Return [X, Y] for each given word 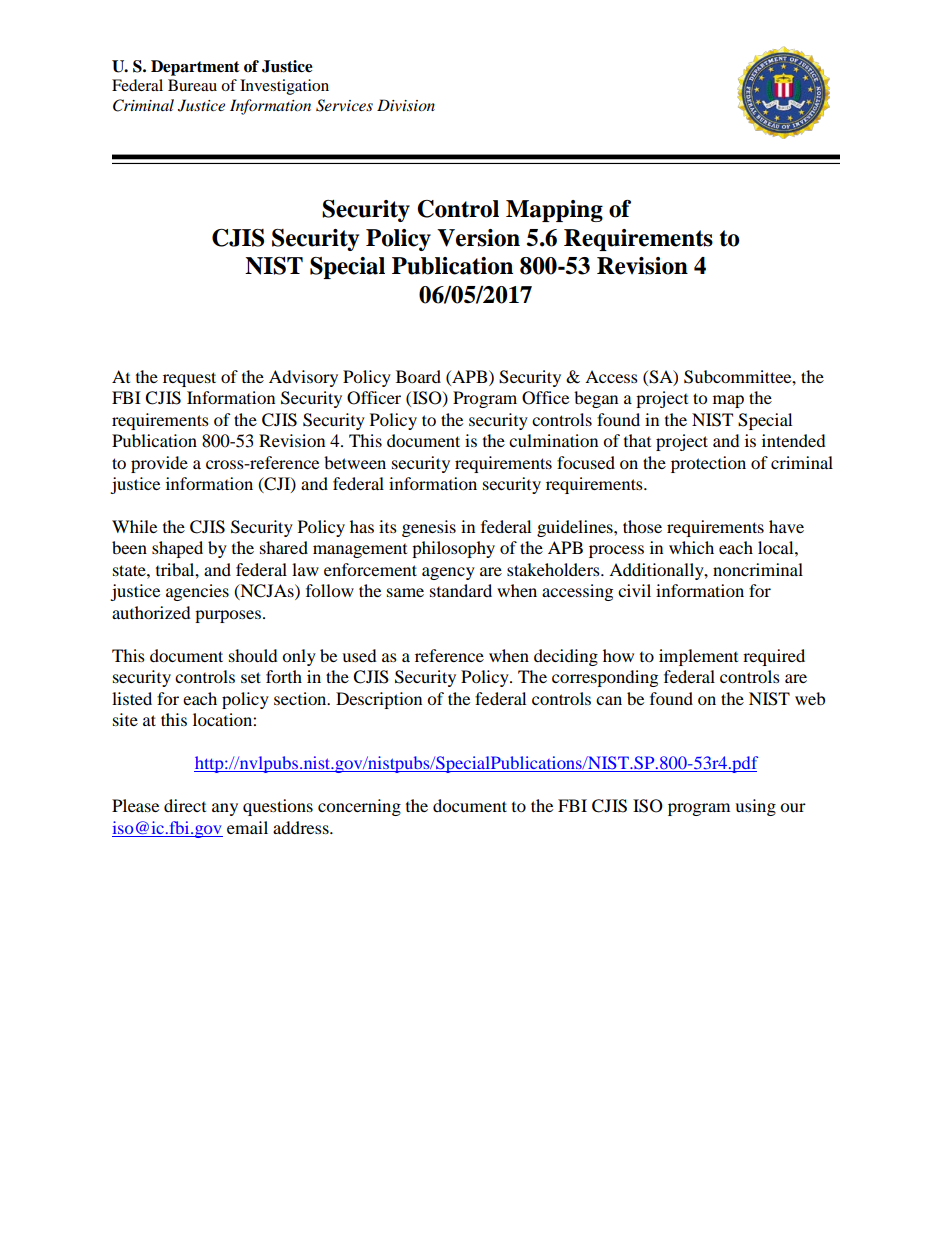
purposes [228, 616]
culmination [553, 440]
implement [698, 657]
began [596, 399]
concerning [359, 807]
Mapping [554, 211]
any [225, 809]
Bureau [192, 85]
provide [159, 464]
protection [708, 464]
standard [461, 590]
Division [406, 105]
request [189, 379]
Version [478, 238]
